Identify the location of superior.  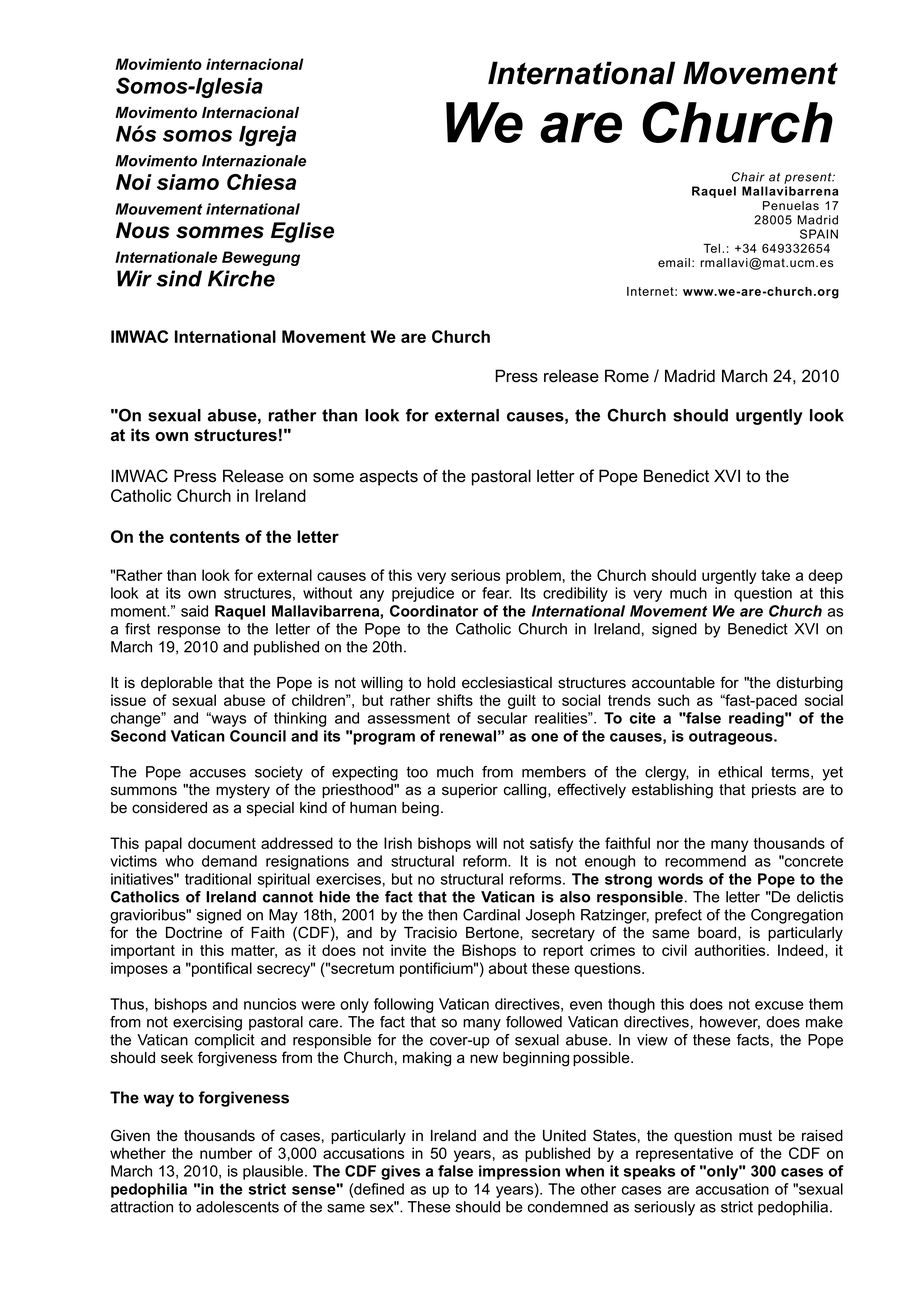
(470, 791).
